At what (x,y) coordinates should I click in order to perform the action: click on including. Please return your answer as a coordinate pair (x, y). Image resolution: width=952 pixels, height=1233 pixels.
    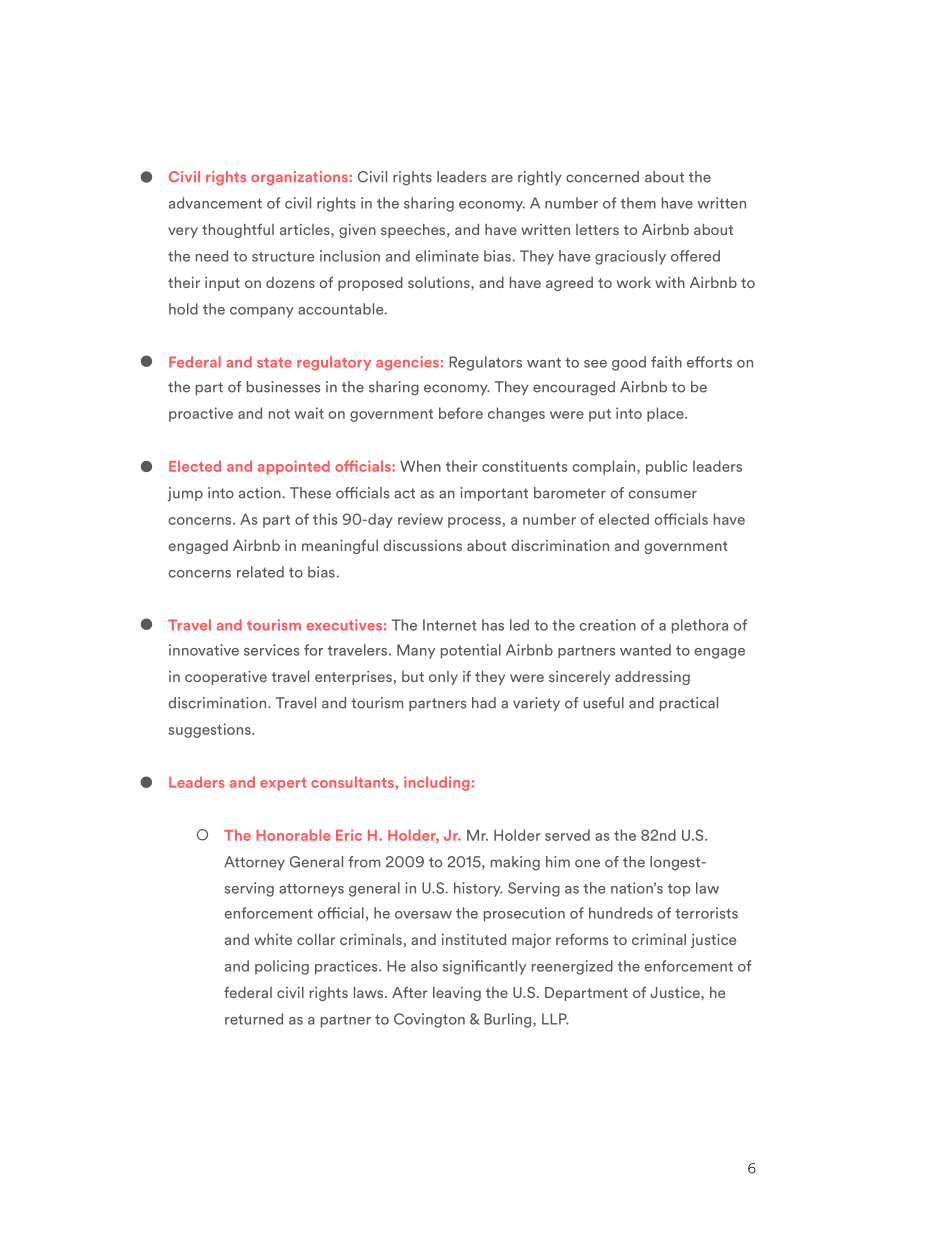
    Looking at the image, I should click on (437, 783).
